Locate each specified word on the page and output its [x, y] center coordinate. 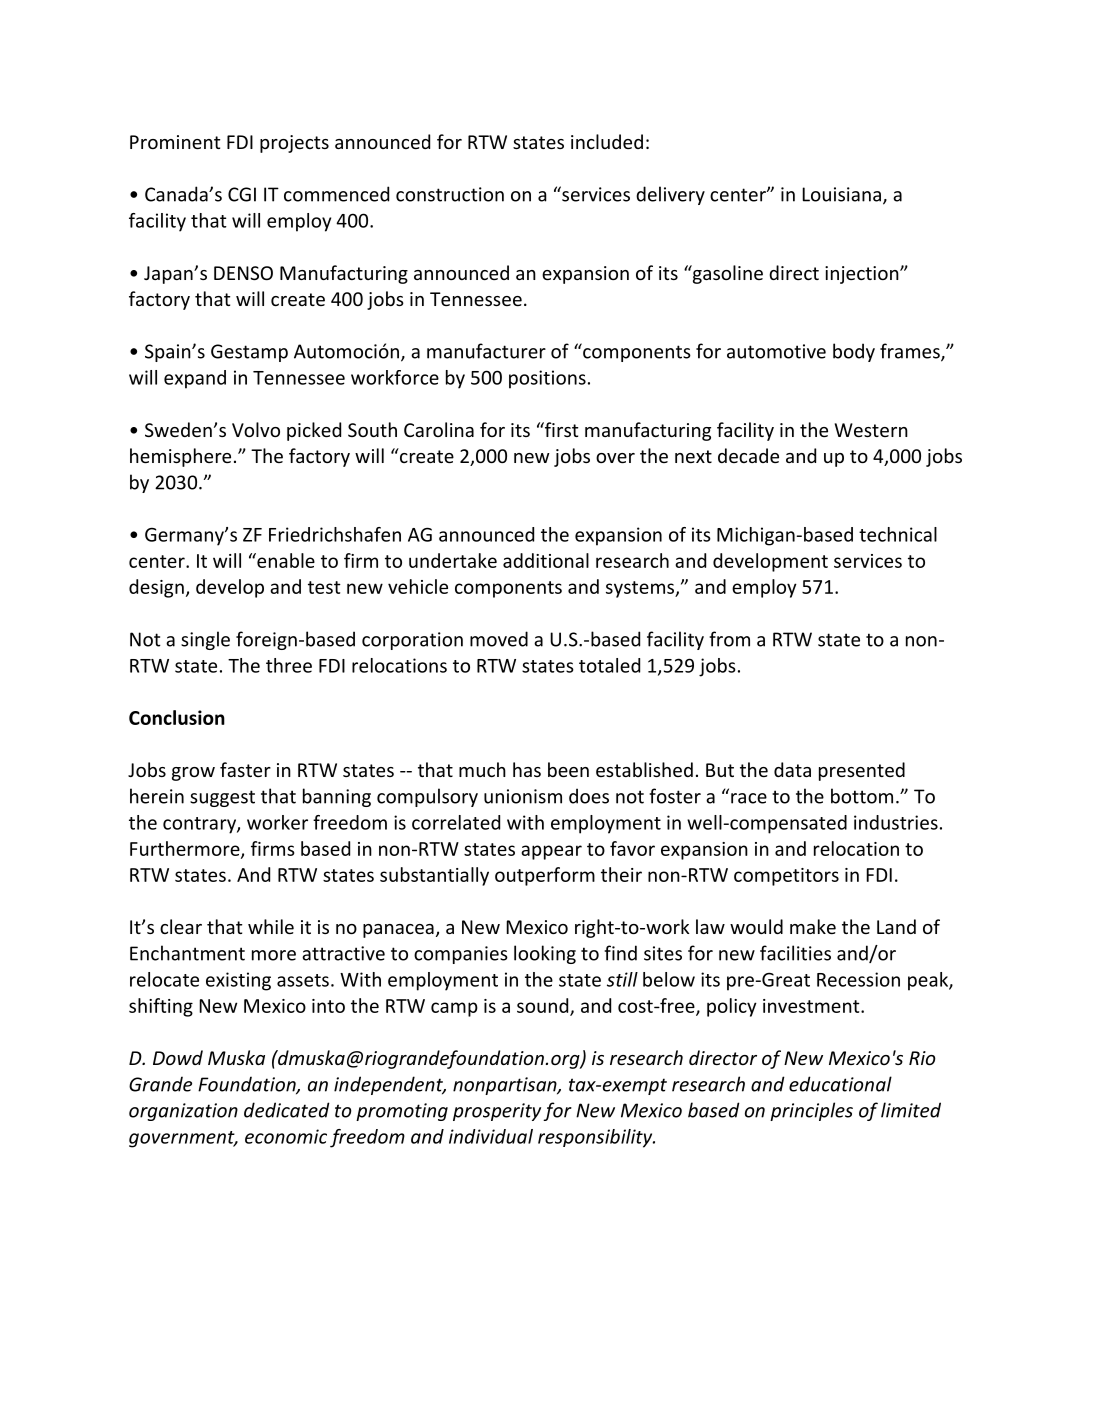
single [205, 640]
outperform [545, 876]
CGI [242, 194]
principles [811, 1111]
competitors [786, 877]
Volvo [256, 429]
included [607, 141]
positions [547, 379]
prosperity [497, 1112]
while [271, 926]
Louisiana [841, 194]
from [729, 639]
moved [499, 639]
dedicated [287, 1110]
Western [871, 430]
